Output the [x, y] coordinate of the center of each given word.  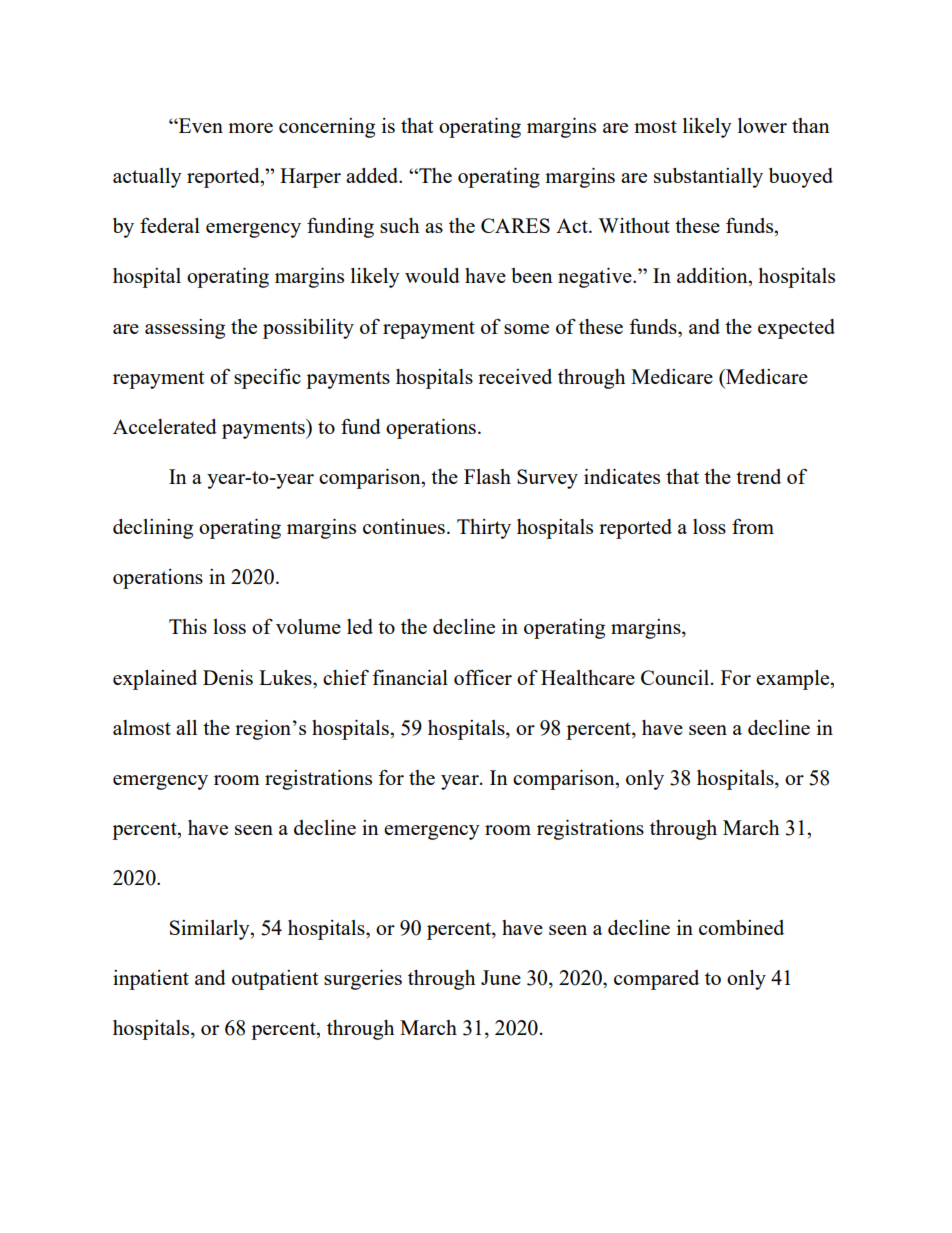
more [250, 128]
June [501, 977]
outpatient [275, 980]
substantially [708, 178]
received [515, 376]
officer [483, 677]
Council [676, 677]
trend [758, 476]
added [373, 175]
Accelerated [165, 426]
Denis [228, 677]
